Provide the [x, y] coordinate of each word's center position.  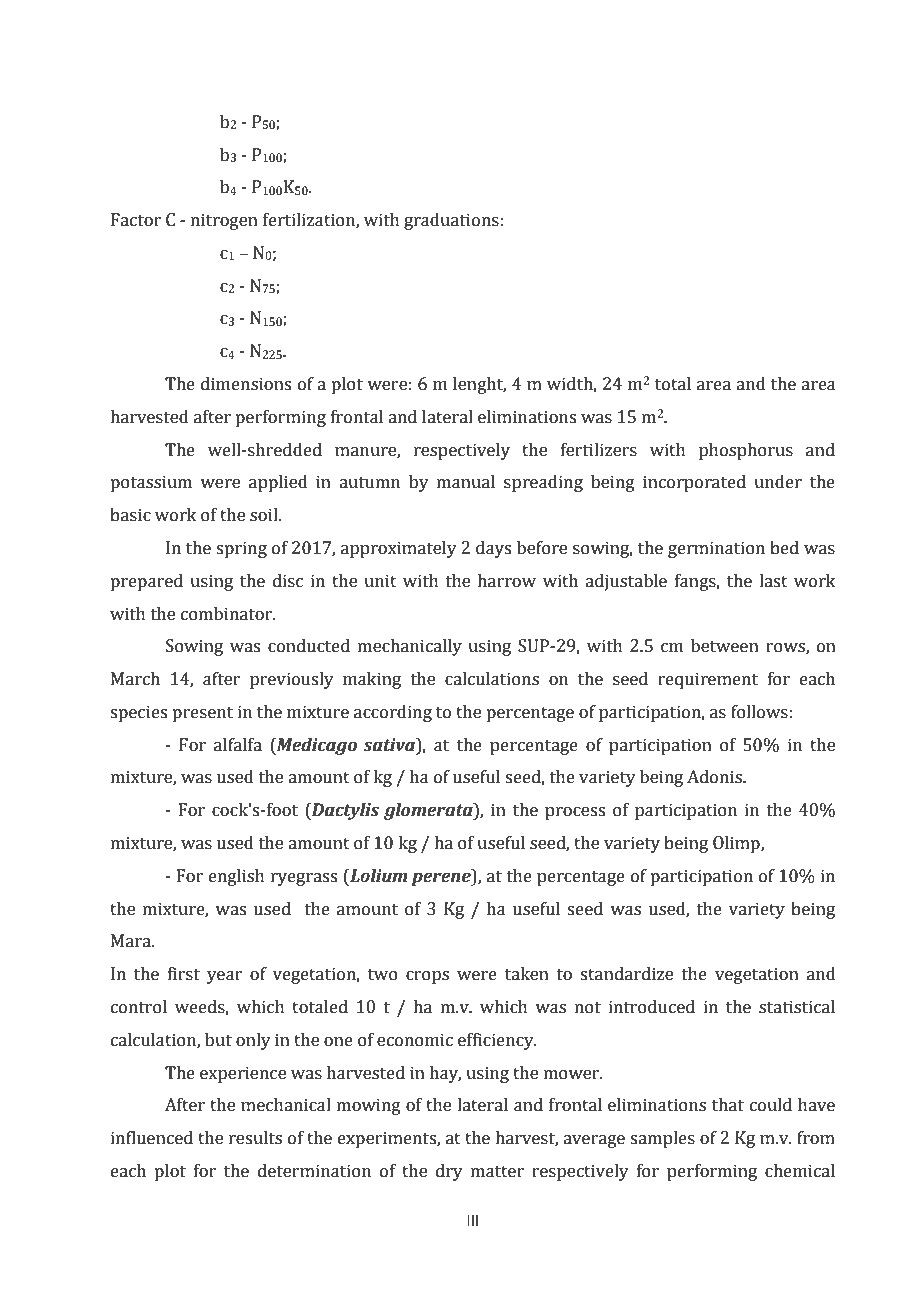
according [393, 713]
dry [449, 1172]
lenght [479, 385]
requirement [708, 680]
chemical [800, 1171]
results [255, 1138]
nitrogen [224, 221]
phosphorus [746, 451]
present [202, 714]
